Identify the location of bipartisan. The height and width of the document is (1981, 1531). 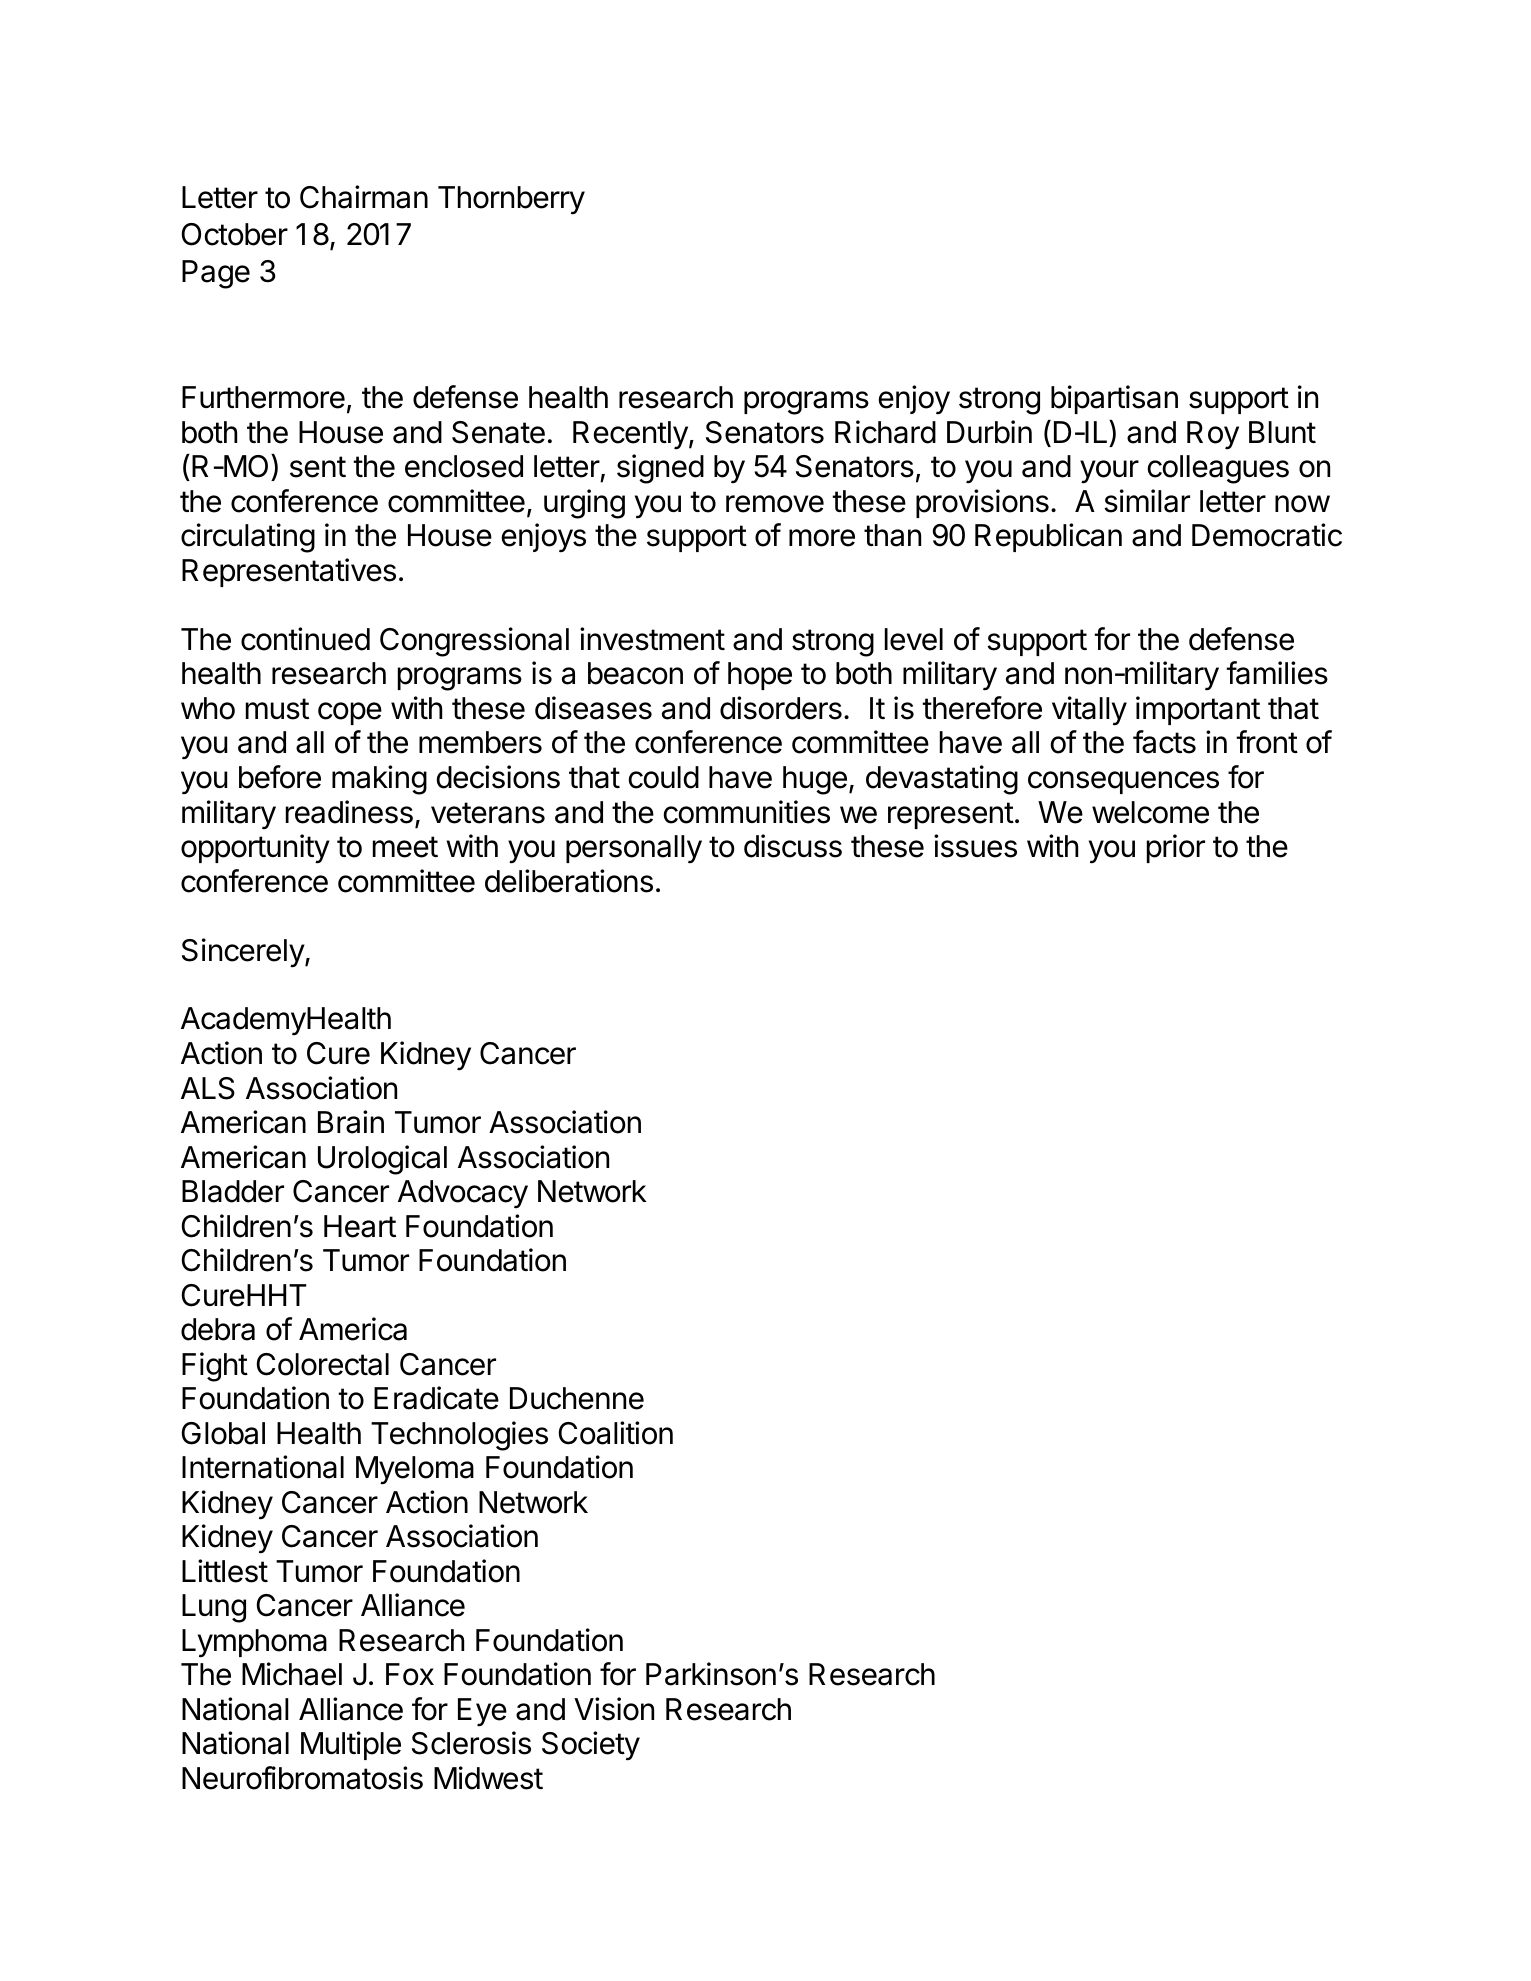
(1114, 399).
